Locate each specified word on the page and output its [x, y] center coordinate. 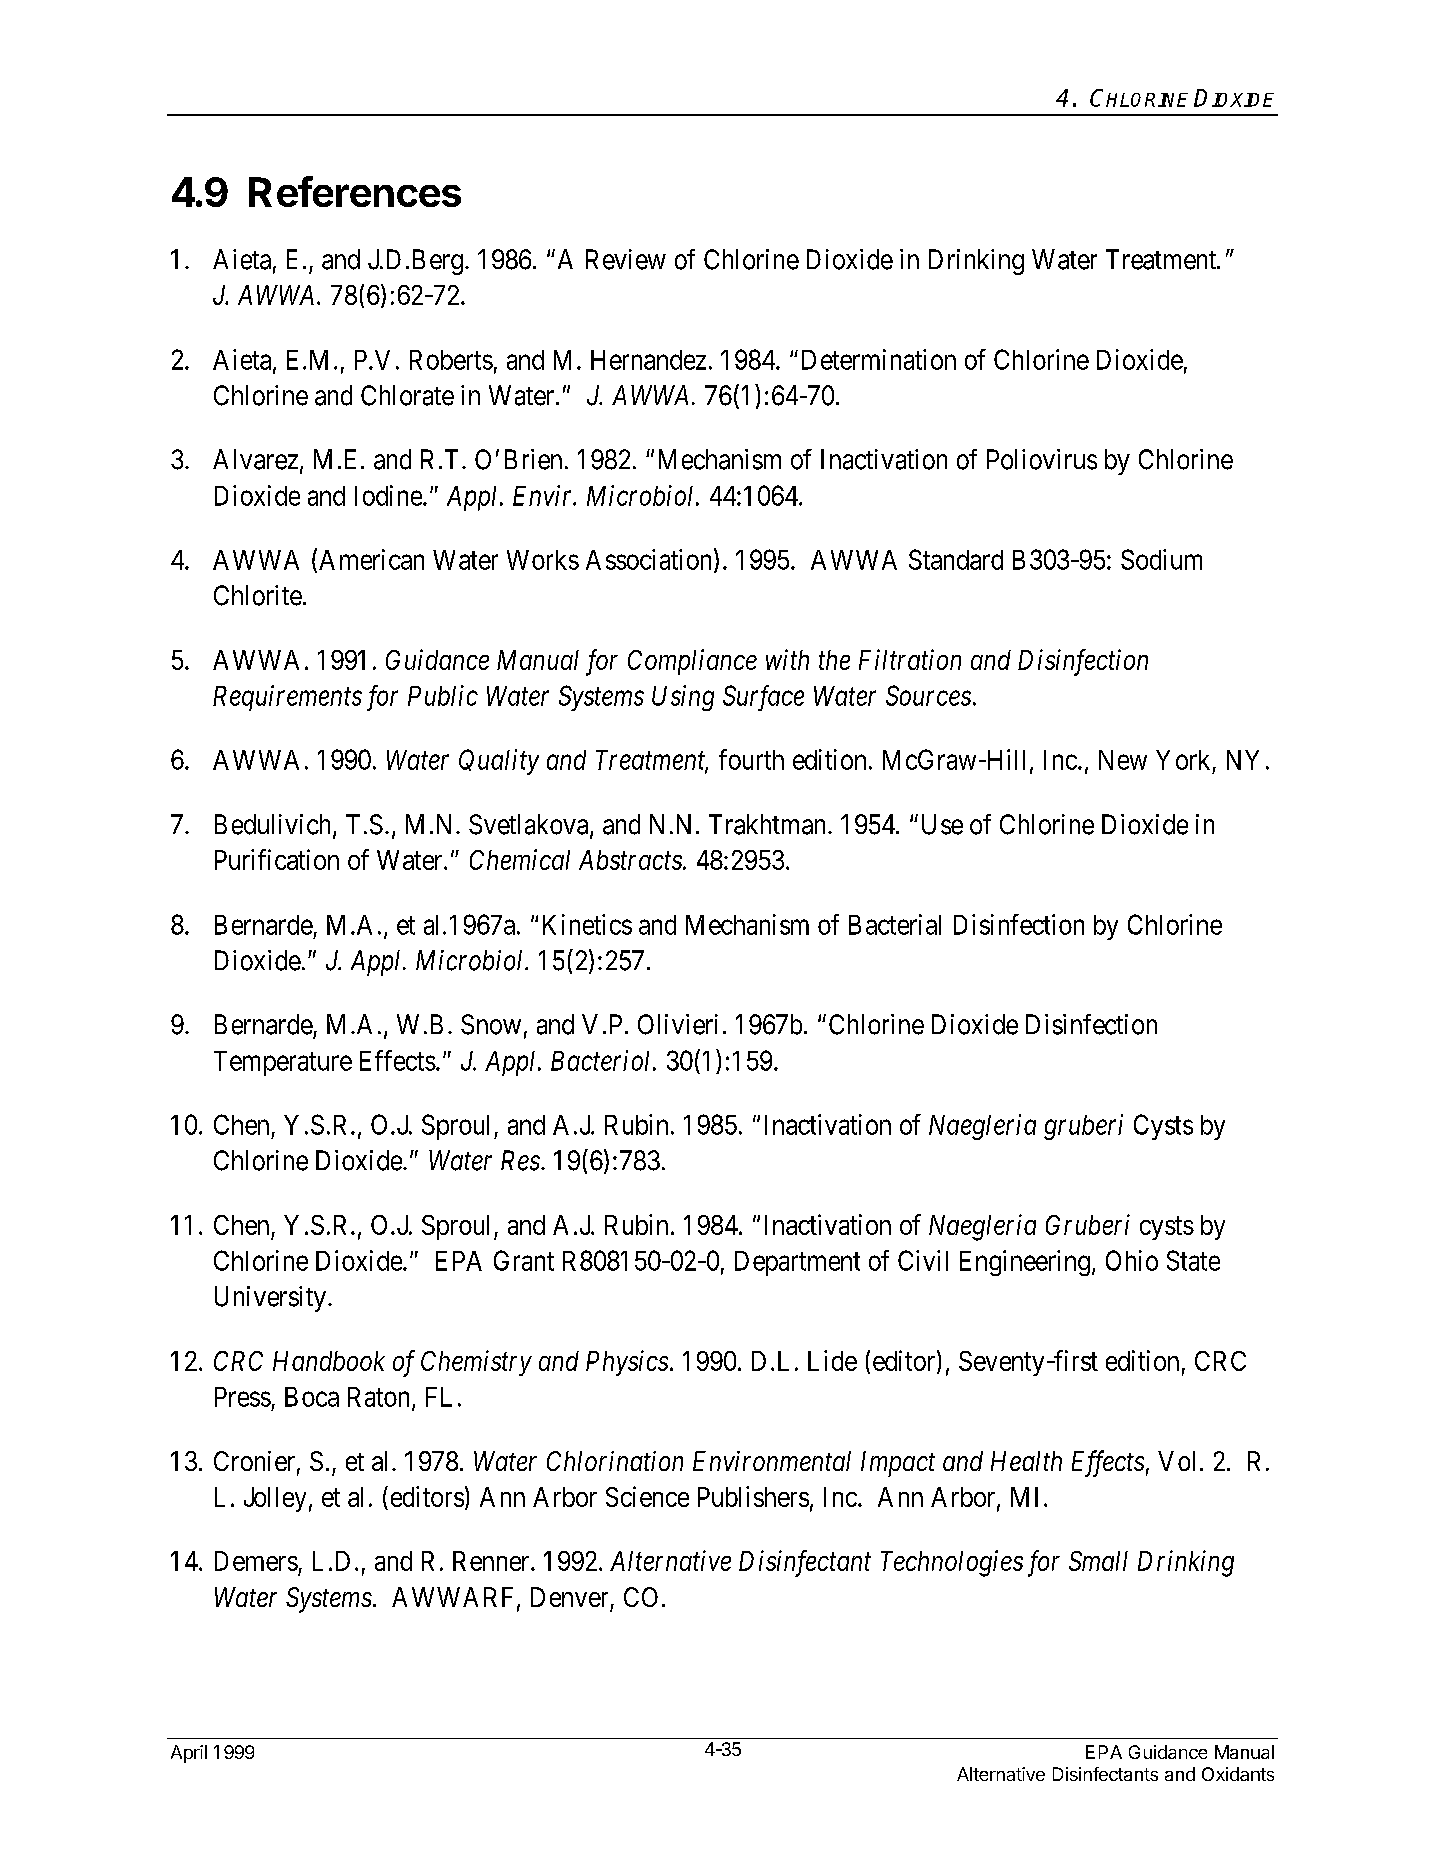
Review [626, 259]
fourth [751, 759]
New [1123, 760]
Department [797, 1263]
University [270, 1299]
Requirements [287, 698]
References [355, 191]
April [189, 1754]
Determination [879, 359]
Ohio [1132, 1260]
